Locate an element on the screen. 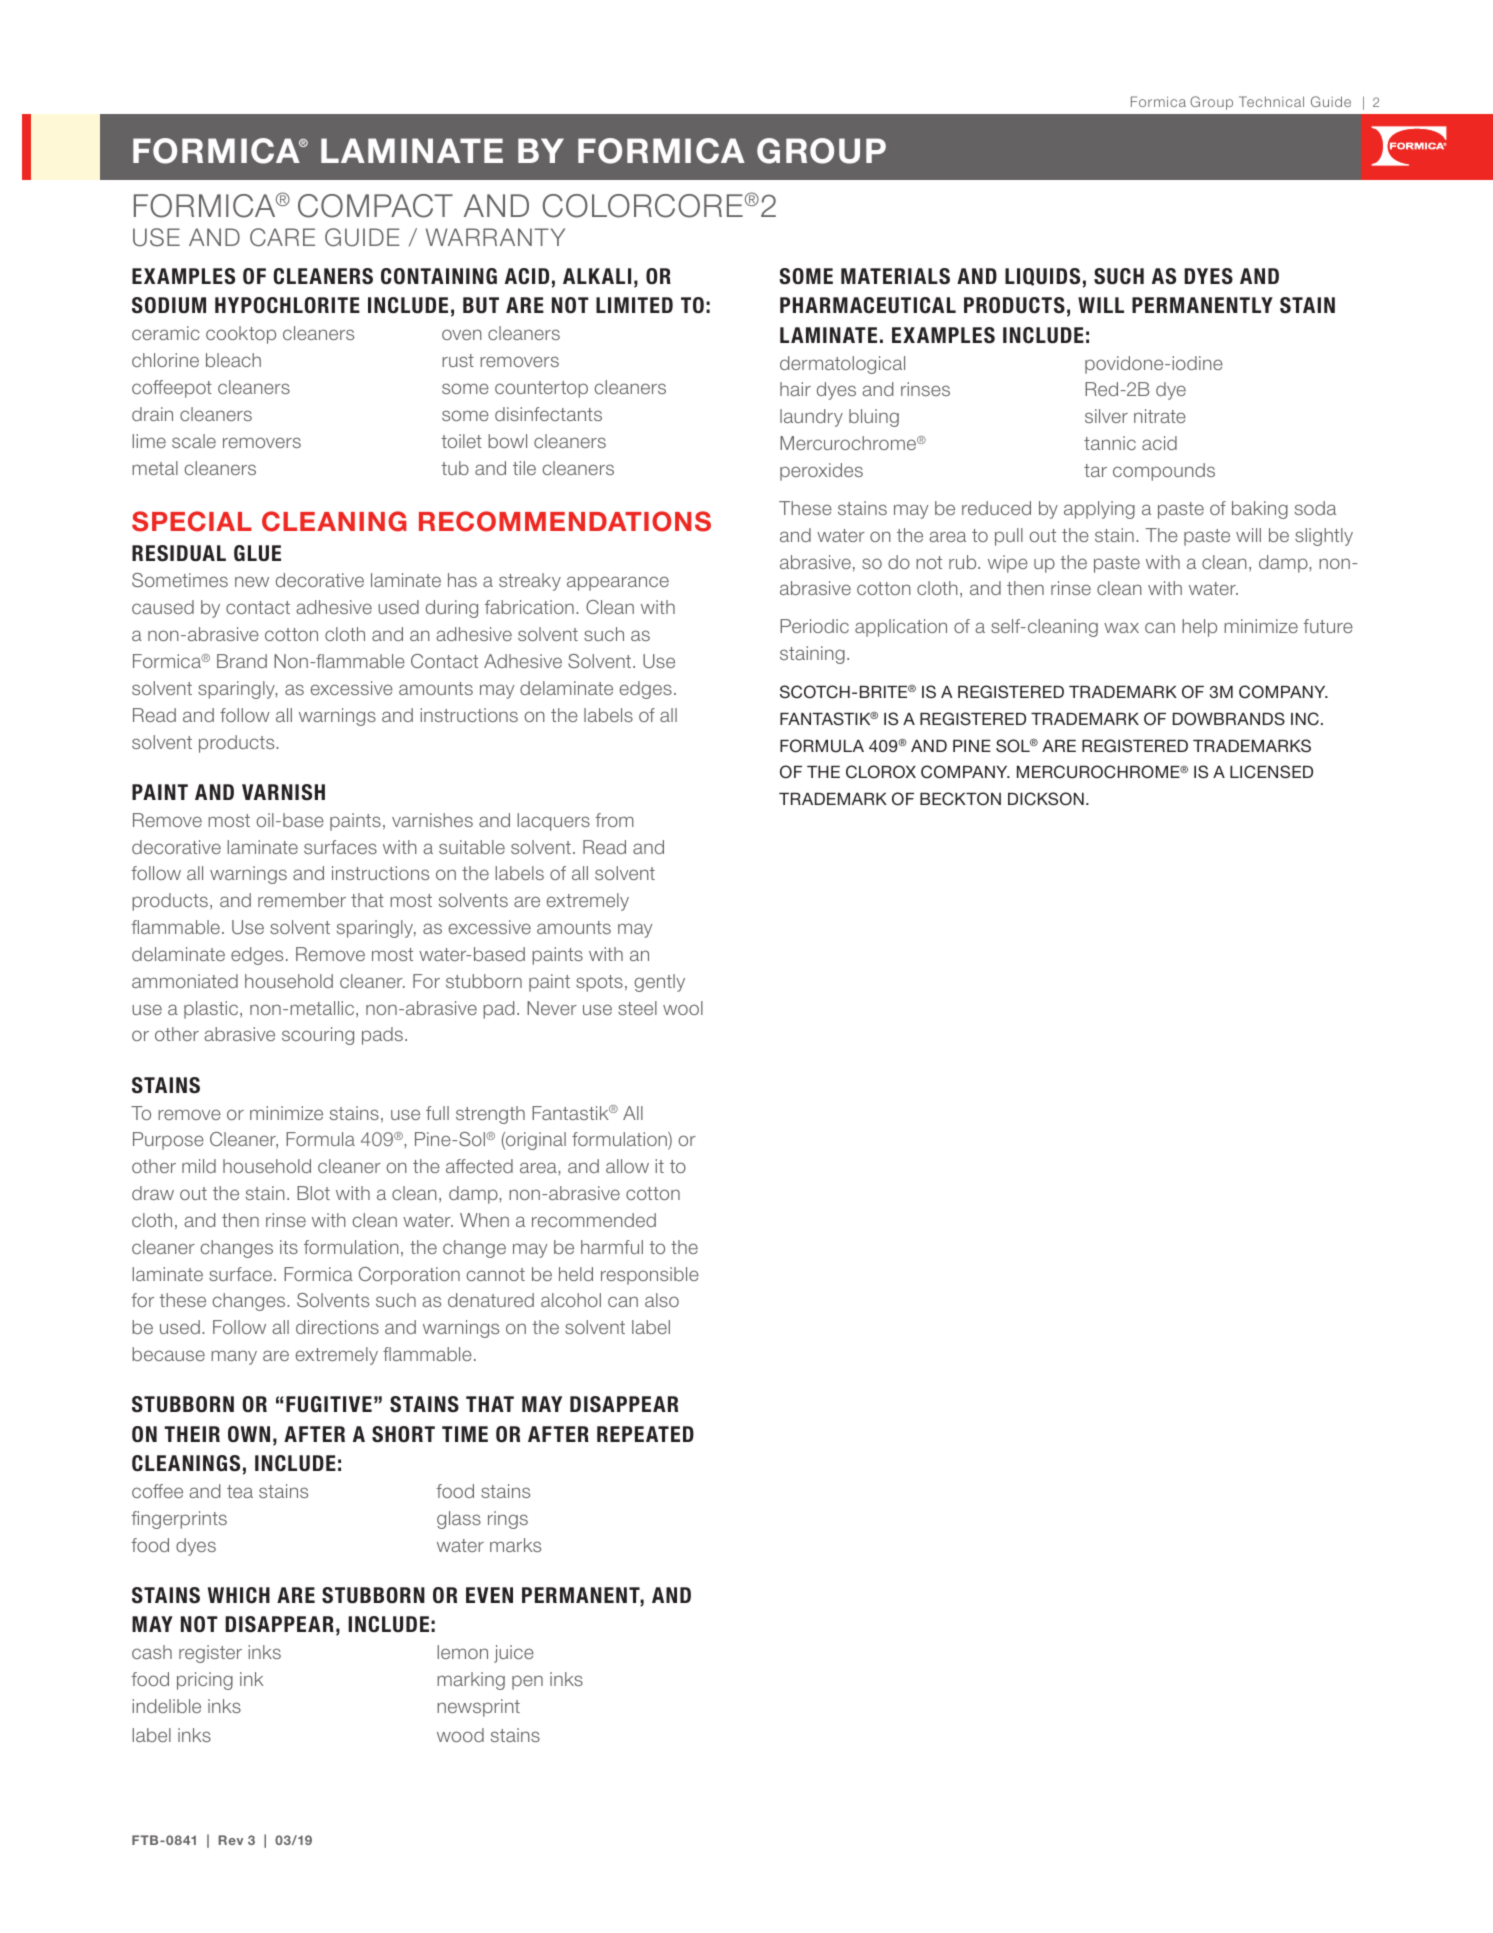 The width and height of the screenshot is (1493, 1933). responsible is located at coordinates (650, 1276).
